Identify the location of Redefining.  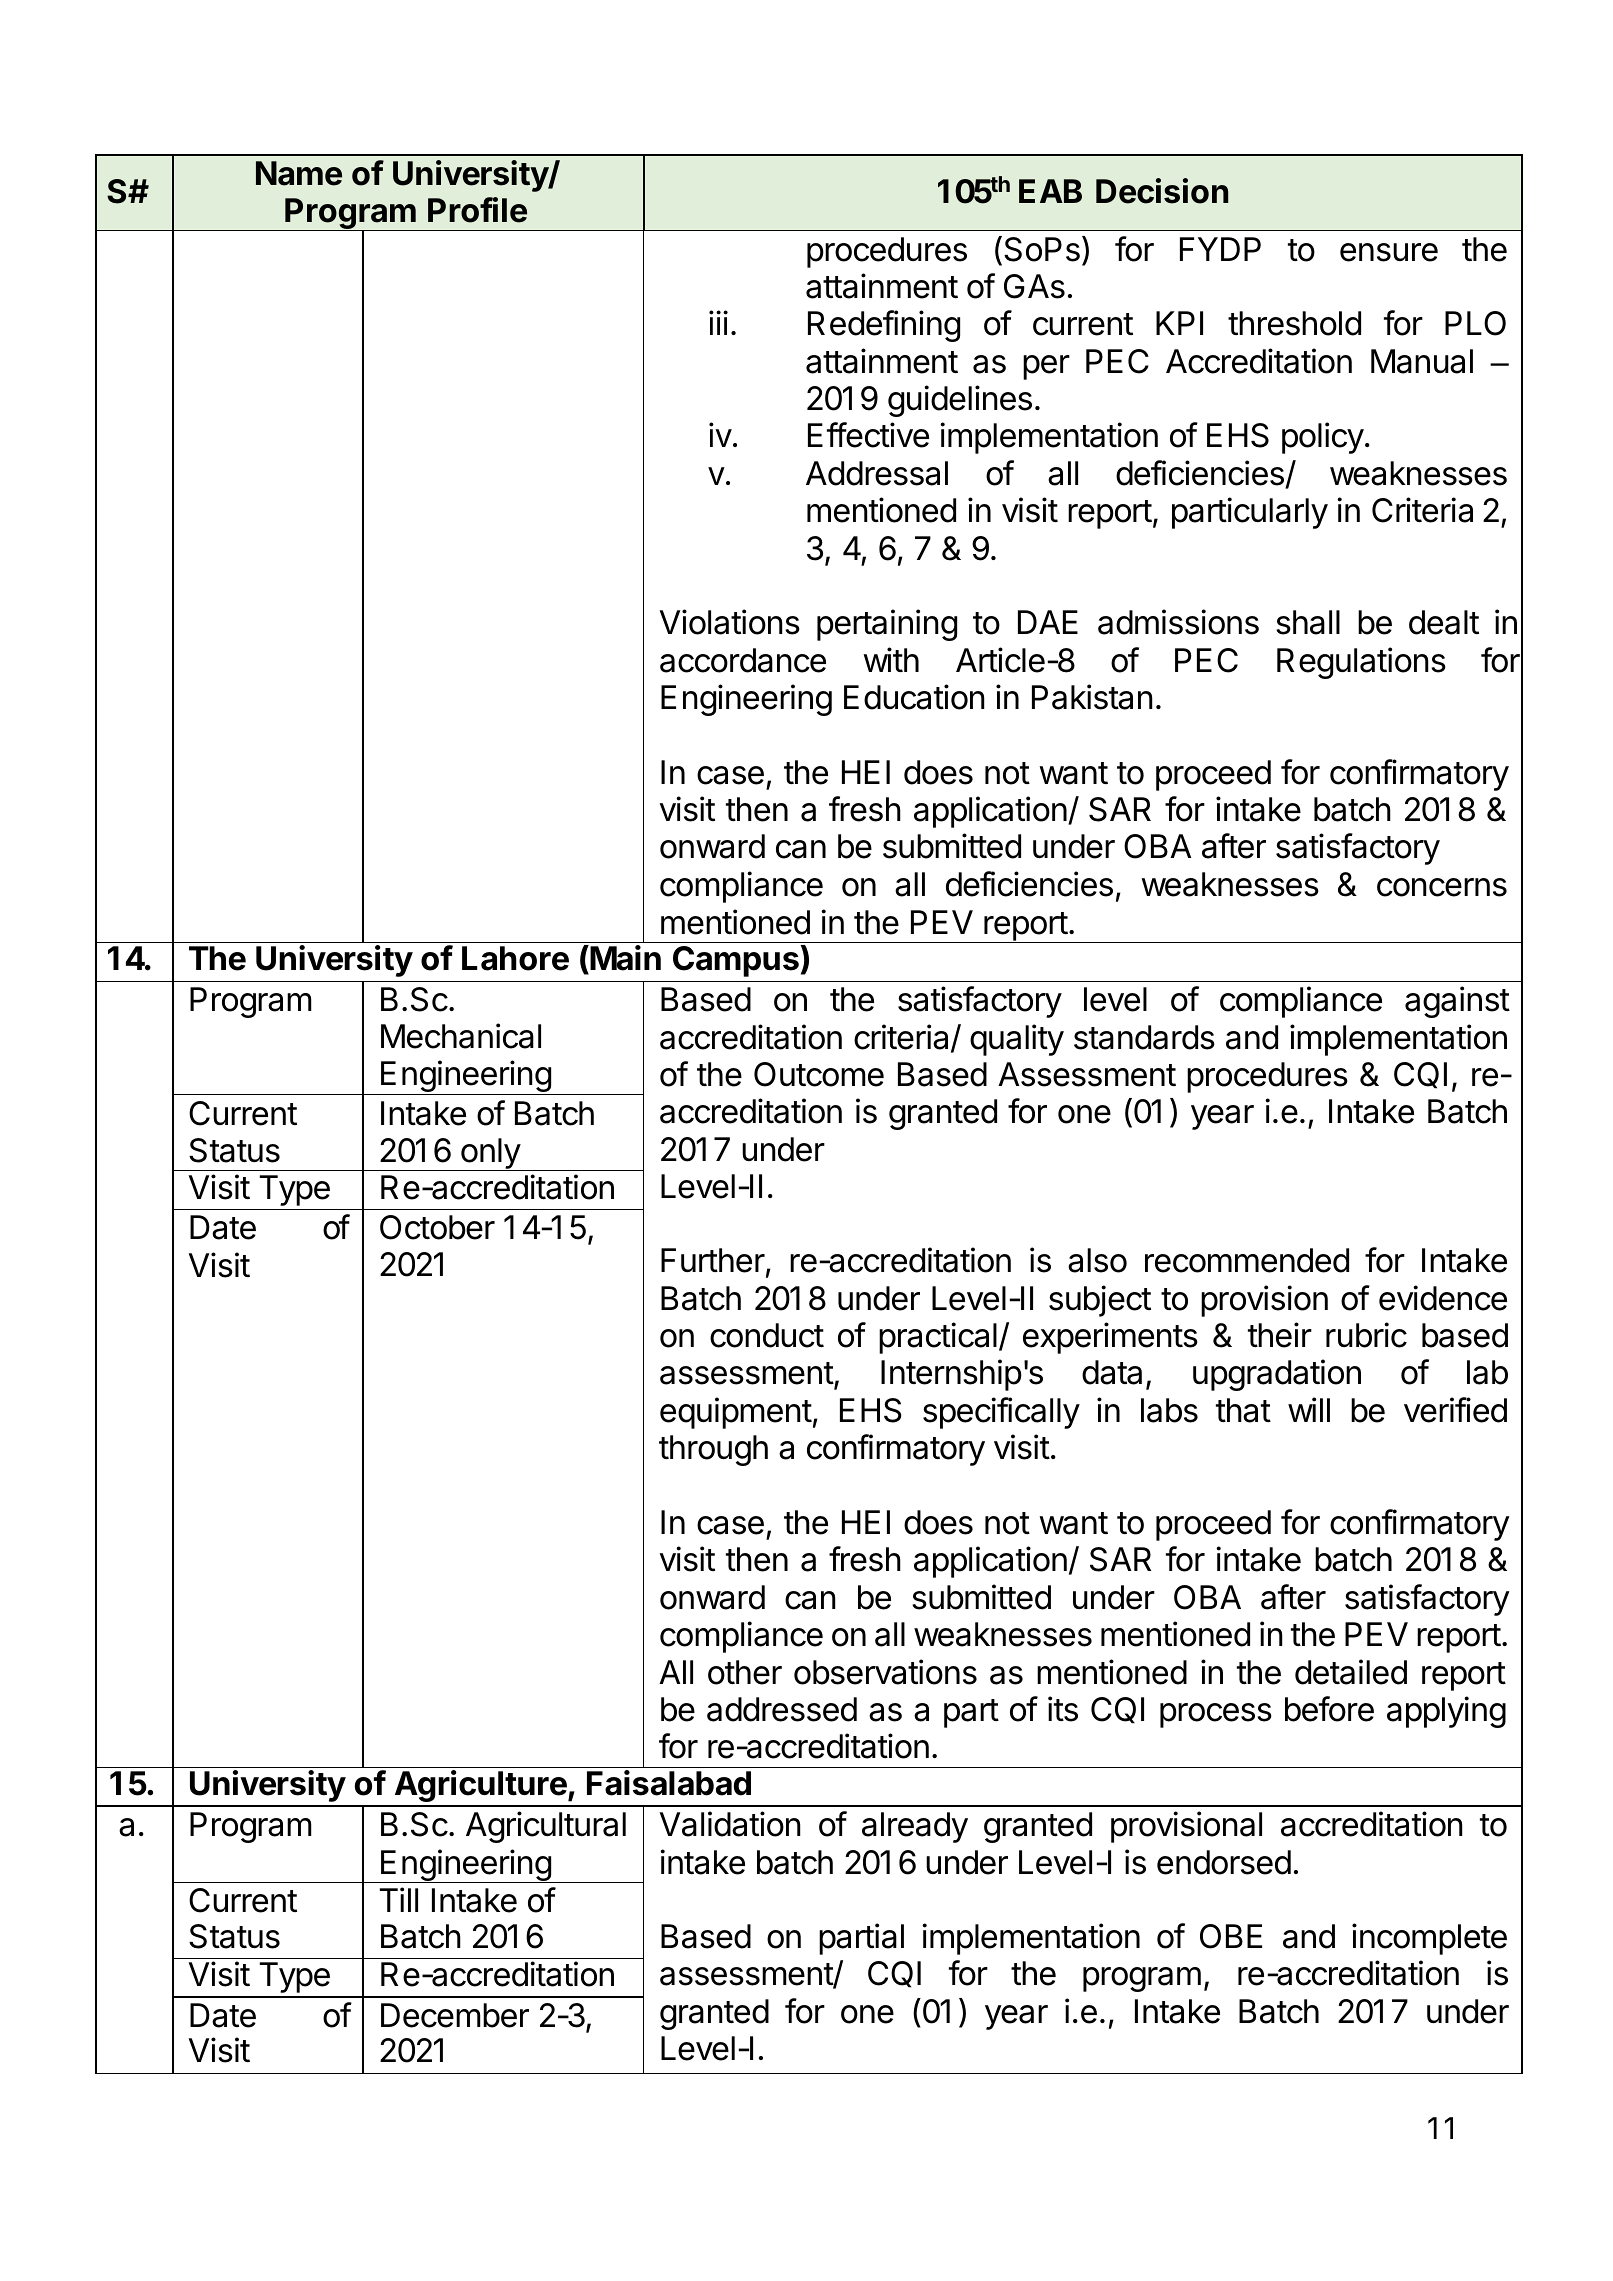
(884, 326).
